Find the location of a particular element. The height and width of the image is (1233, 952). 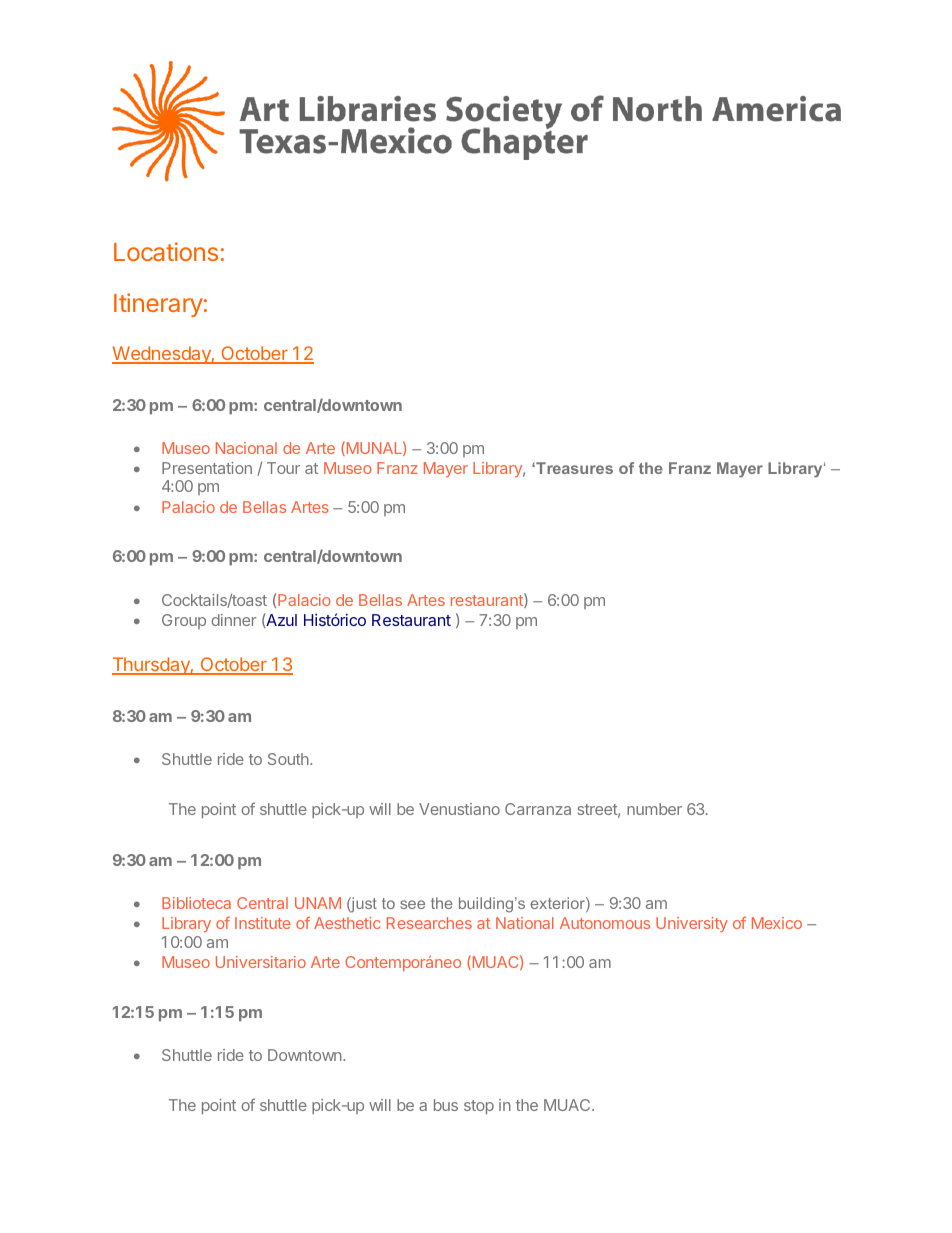

bus is located at coordinates (446, 1105).
